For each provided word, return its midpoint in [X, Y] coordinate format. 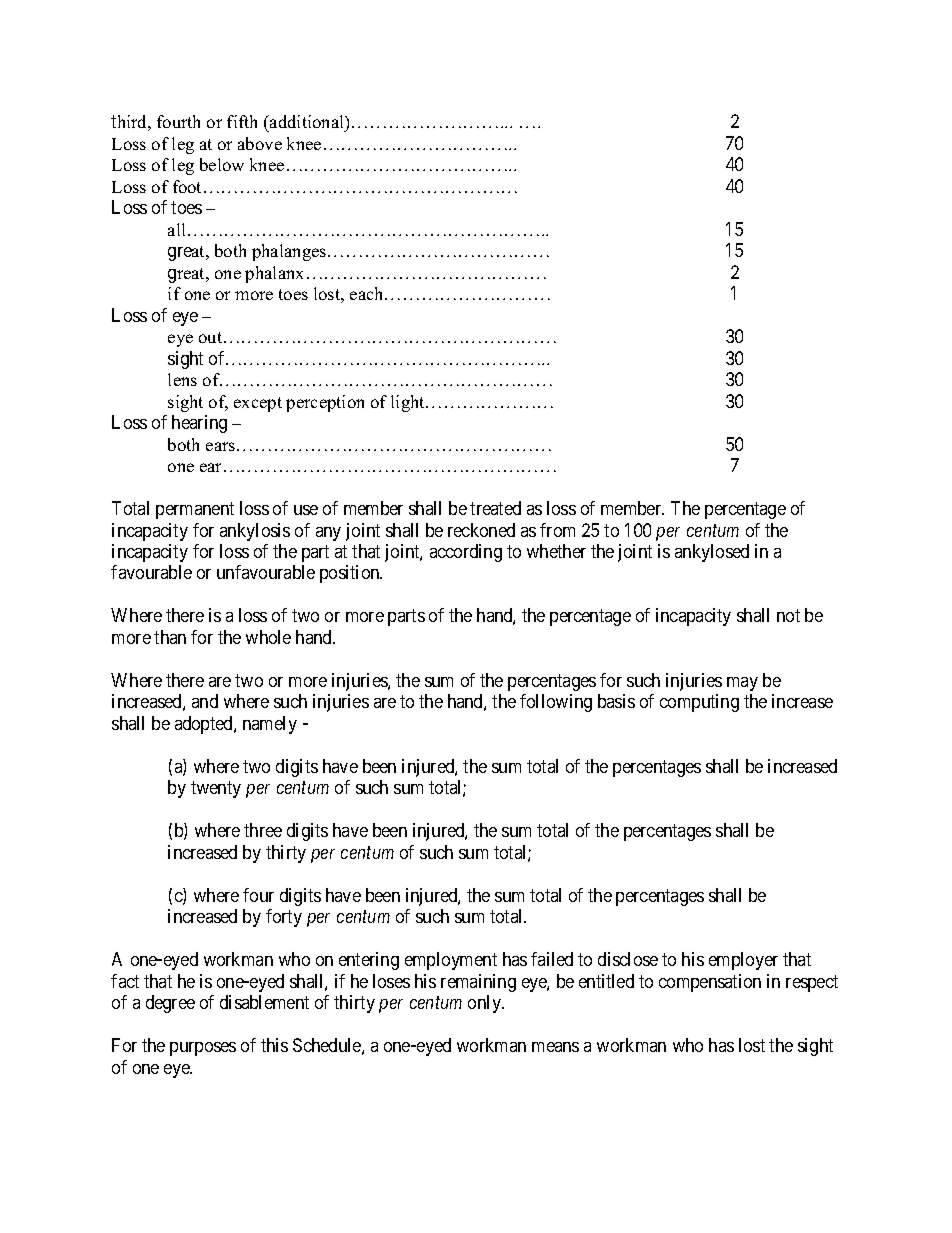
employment [451, 961]
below [222, 164]
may [742, 684]
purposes [203, 1049]
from [557, 530]
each [368, 293]
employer [743, 961]
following [556, 703]
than [170, 637]
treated [495, 508]
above [260, 143]
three [263, 830]
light [409, 403]
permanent [195, 510]
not [788, 616]
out [212, 337]
